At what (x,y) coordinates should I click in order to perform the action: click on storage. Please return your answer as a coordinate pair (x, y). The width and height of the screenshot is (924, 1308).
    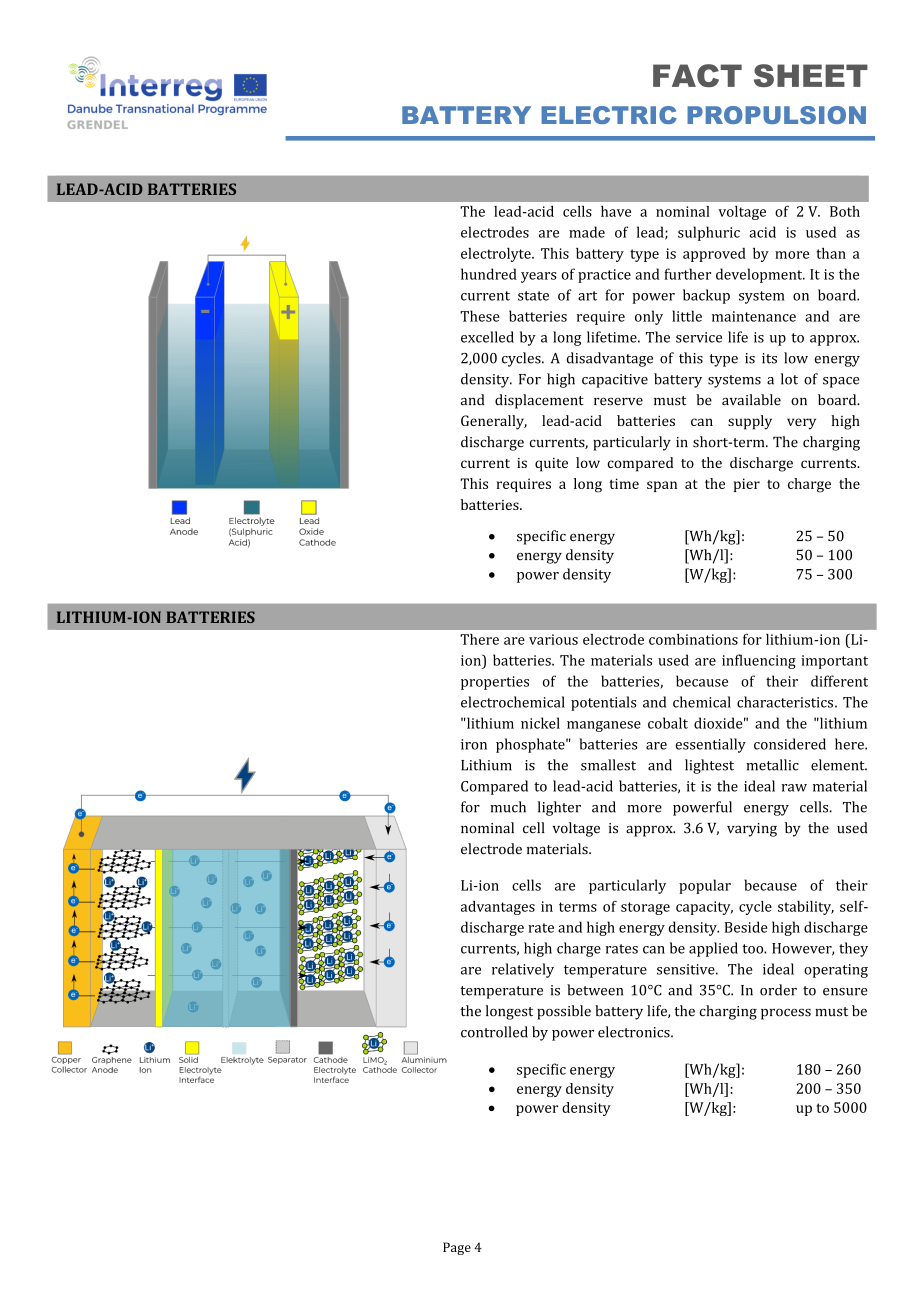
    Looking at the image, I should click on (645, 908).
